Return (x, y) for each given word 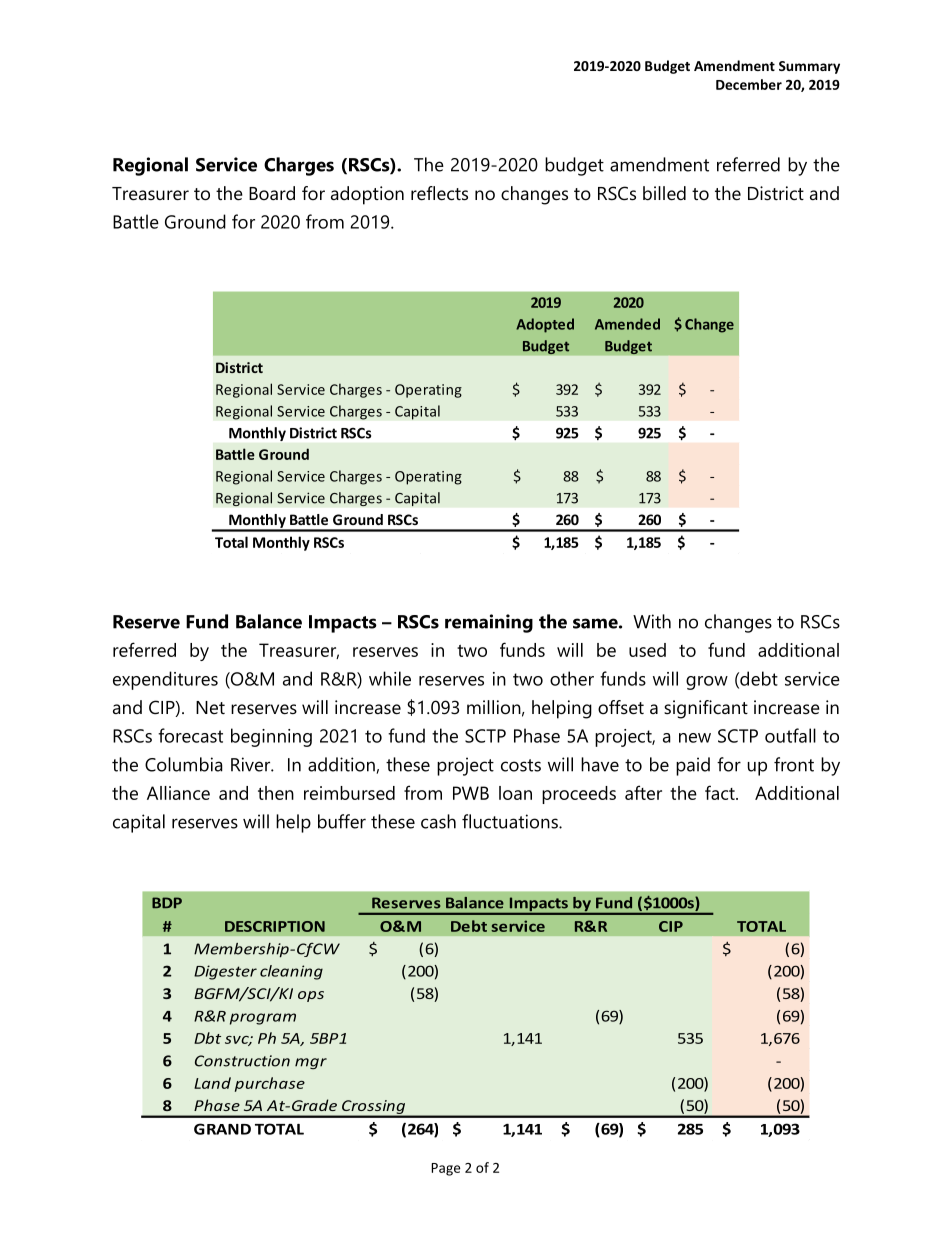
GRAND (222, 1129)
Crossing (374, 1108)
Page (445, 1169)
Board (272, 193)
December (749, 84)
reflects (439, 193)
